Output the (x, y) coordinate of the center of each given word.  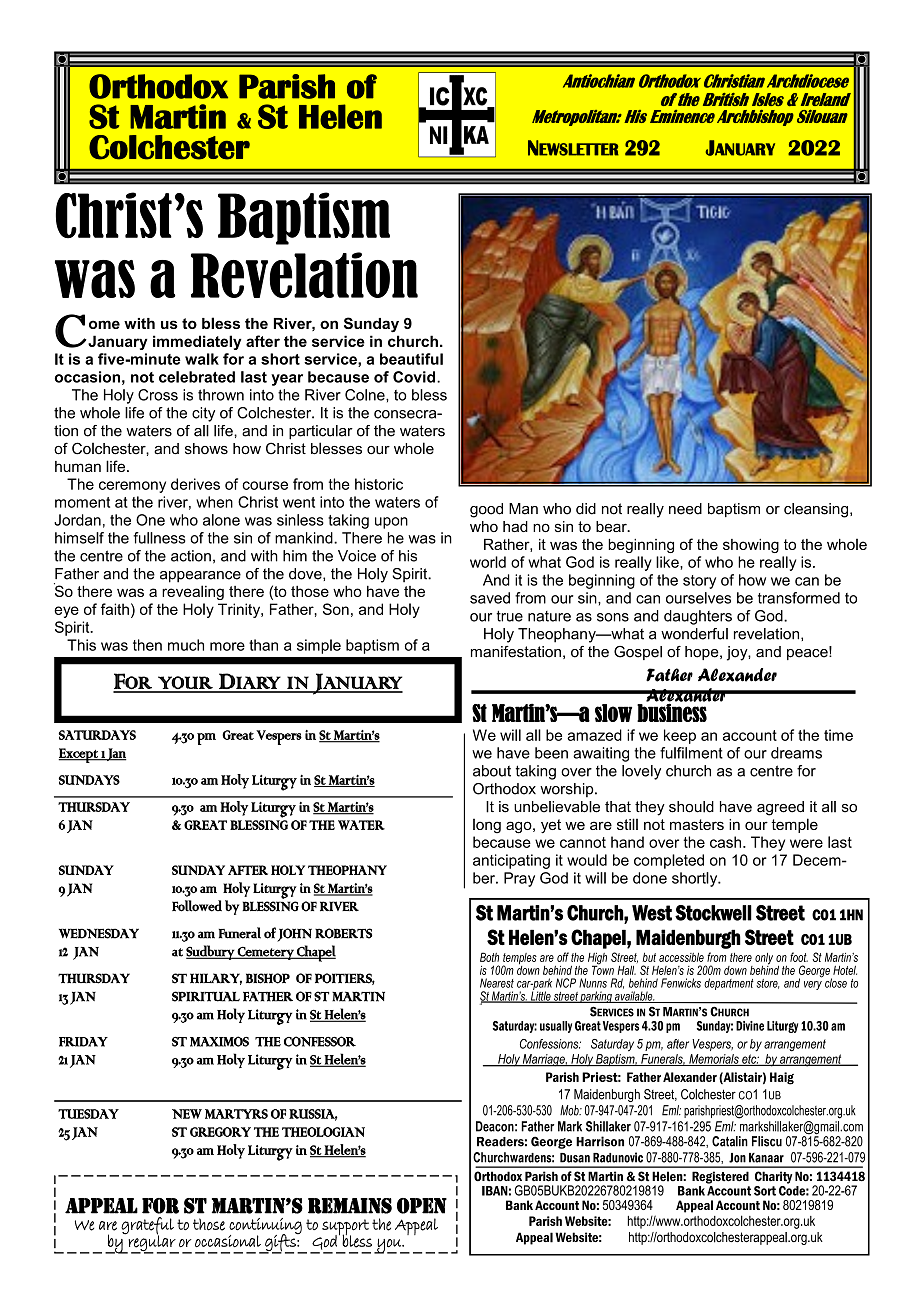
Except (79, 755)
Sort (765, 1191)
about (492, 771)
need (685, 509)
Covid (415, 377)
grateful (147, 1227)
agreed (780, 808)
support (344, 1228)
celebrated (197, 377)
